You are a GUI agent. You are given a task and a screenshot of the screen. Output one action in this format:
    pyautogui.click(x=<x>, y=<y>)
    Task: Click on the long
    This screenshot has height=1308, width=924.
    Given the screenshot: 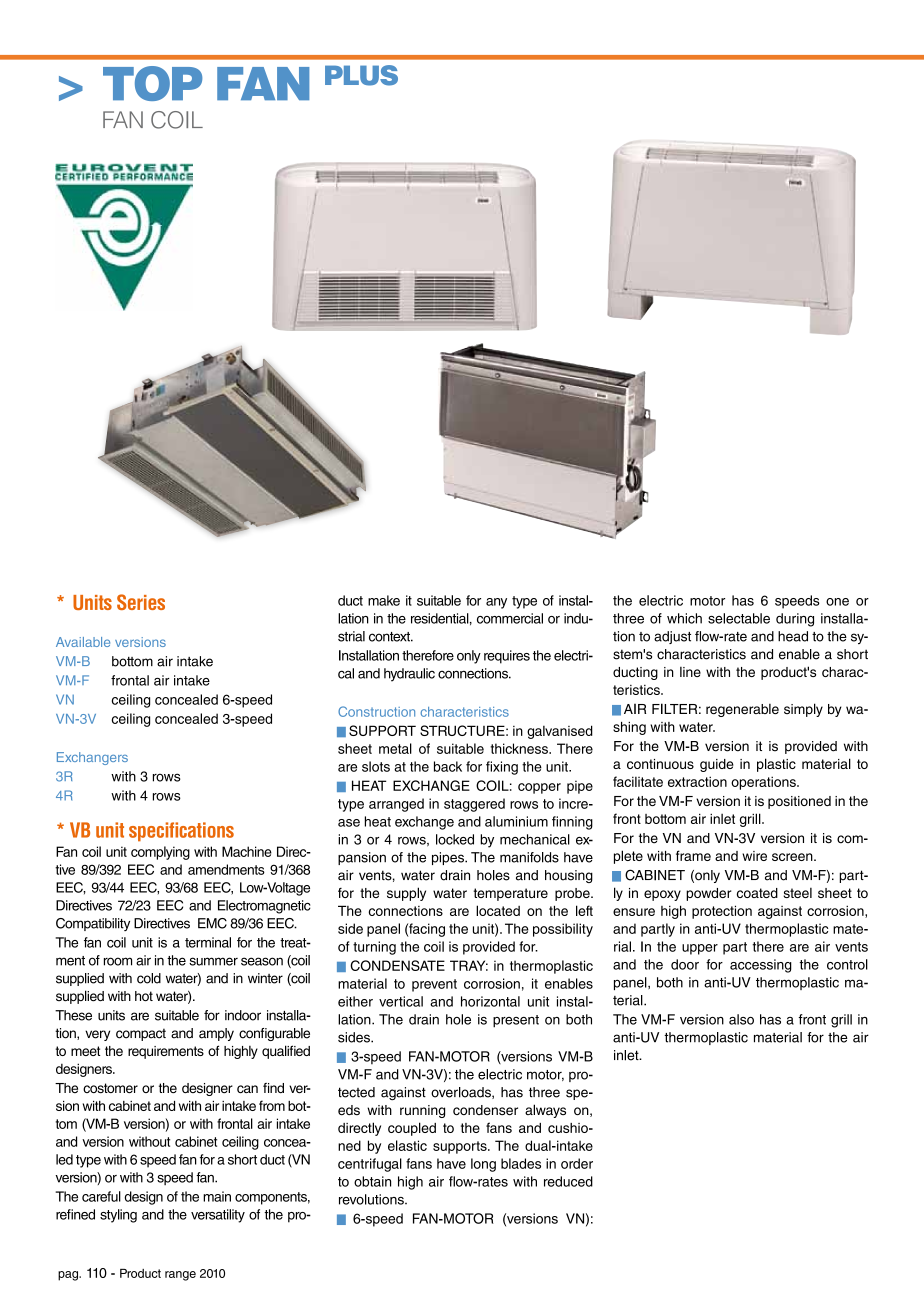 What is the action you would take?
    pyautogui.click(x=483, y=1165)
